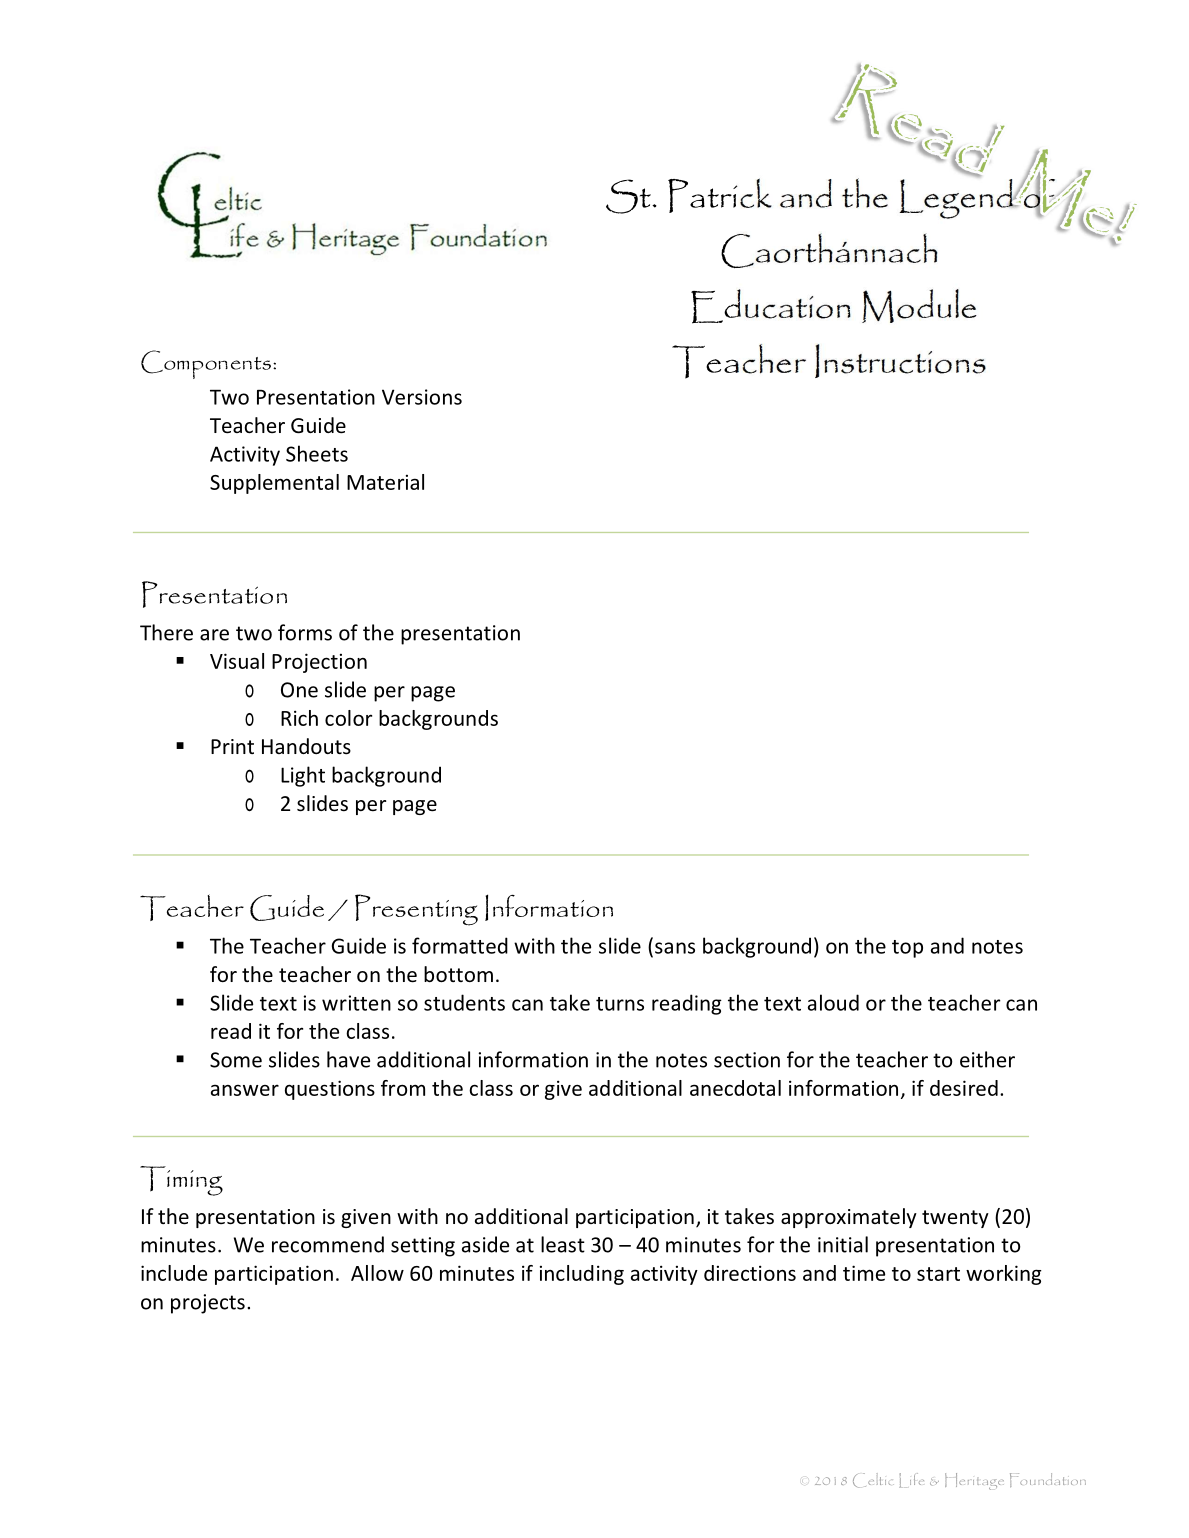 The width and height of the document is (1189, 1538). I want to click on sans, so click(675, 948).
